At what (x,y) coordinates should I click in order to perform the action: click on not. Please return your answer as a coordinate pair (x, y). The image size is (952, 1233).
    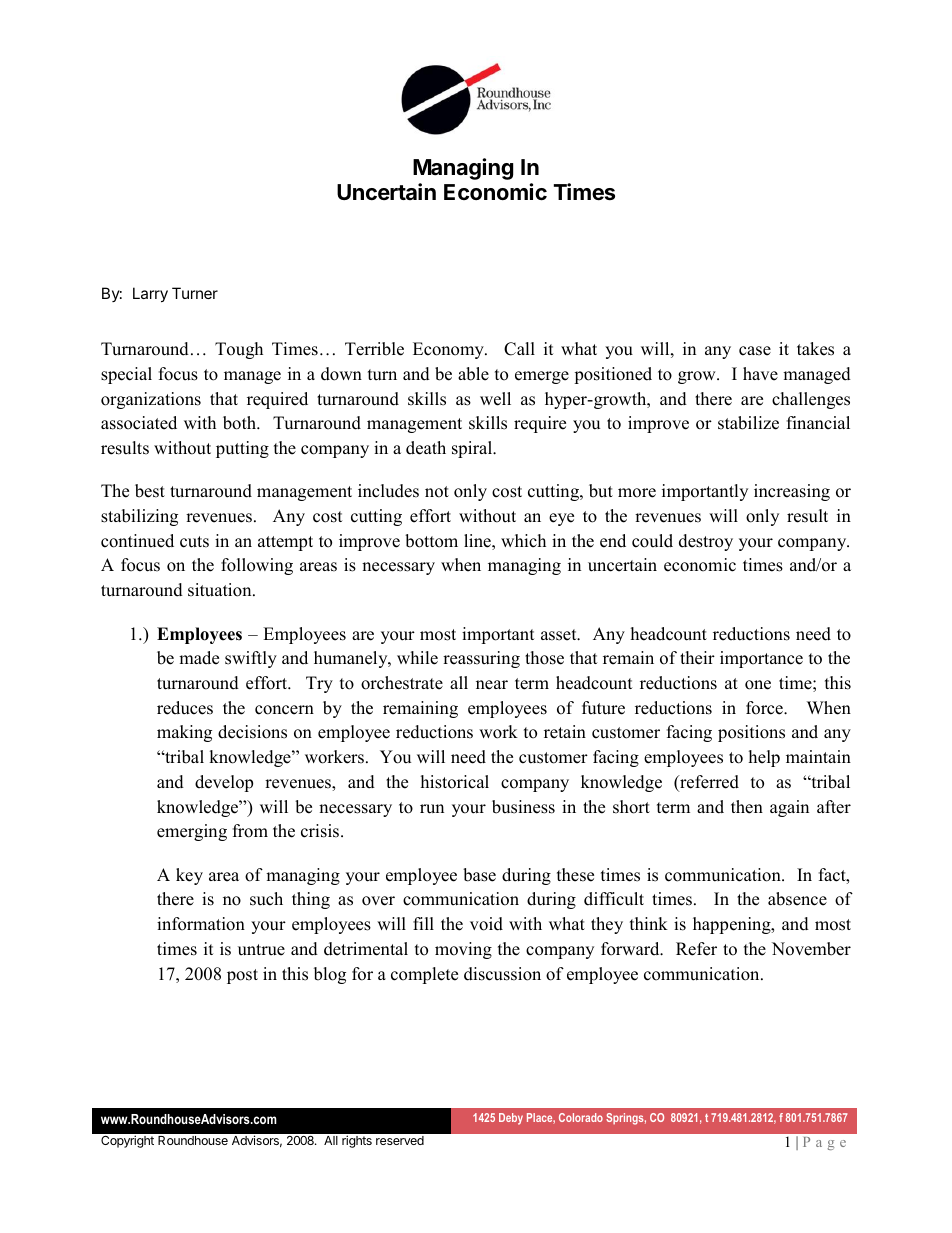
    Looking at the image, I should click on (437, 492).
